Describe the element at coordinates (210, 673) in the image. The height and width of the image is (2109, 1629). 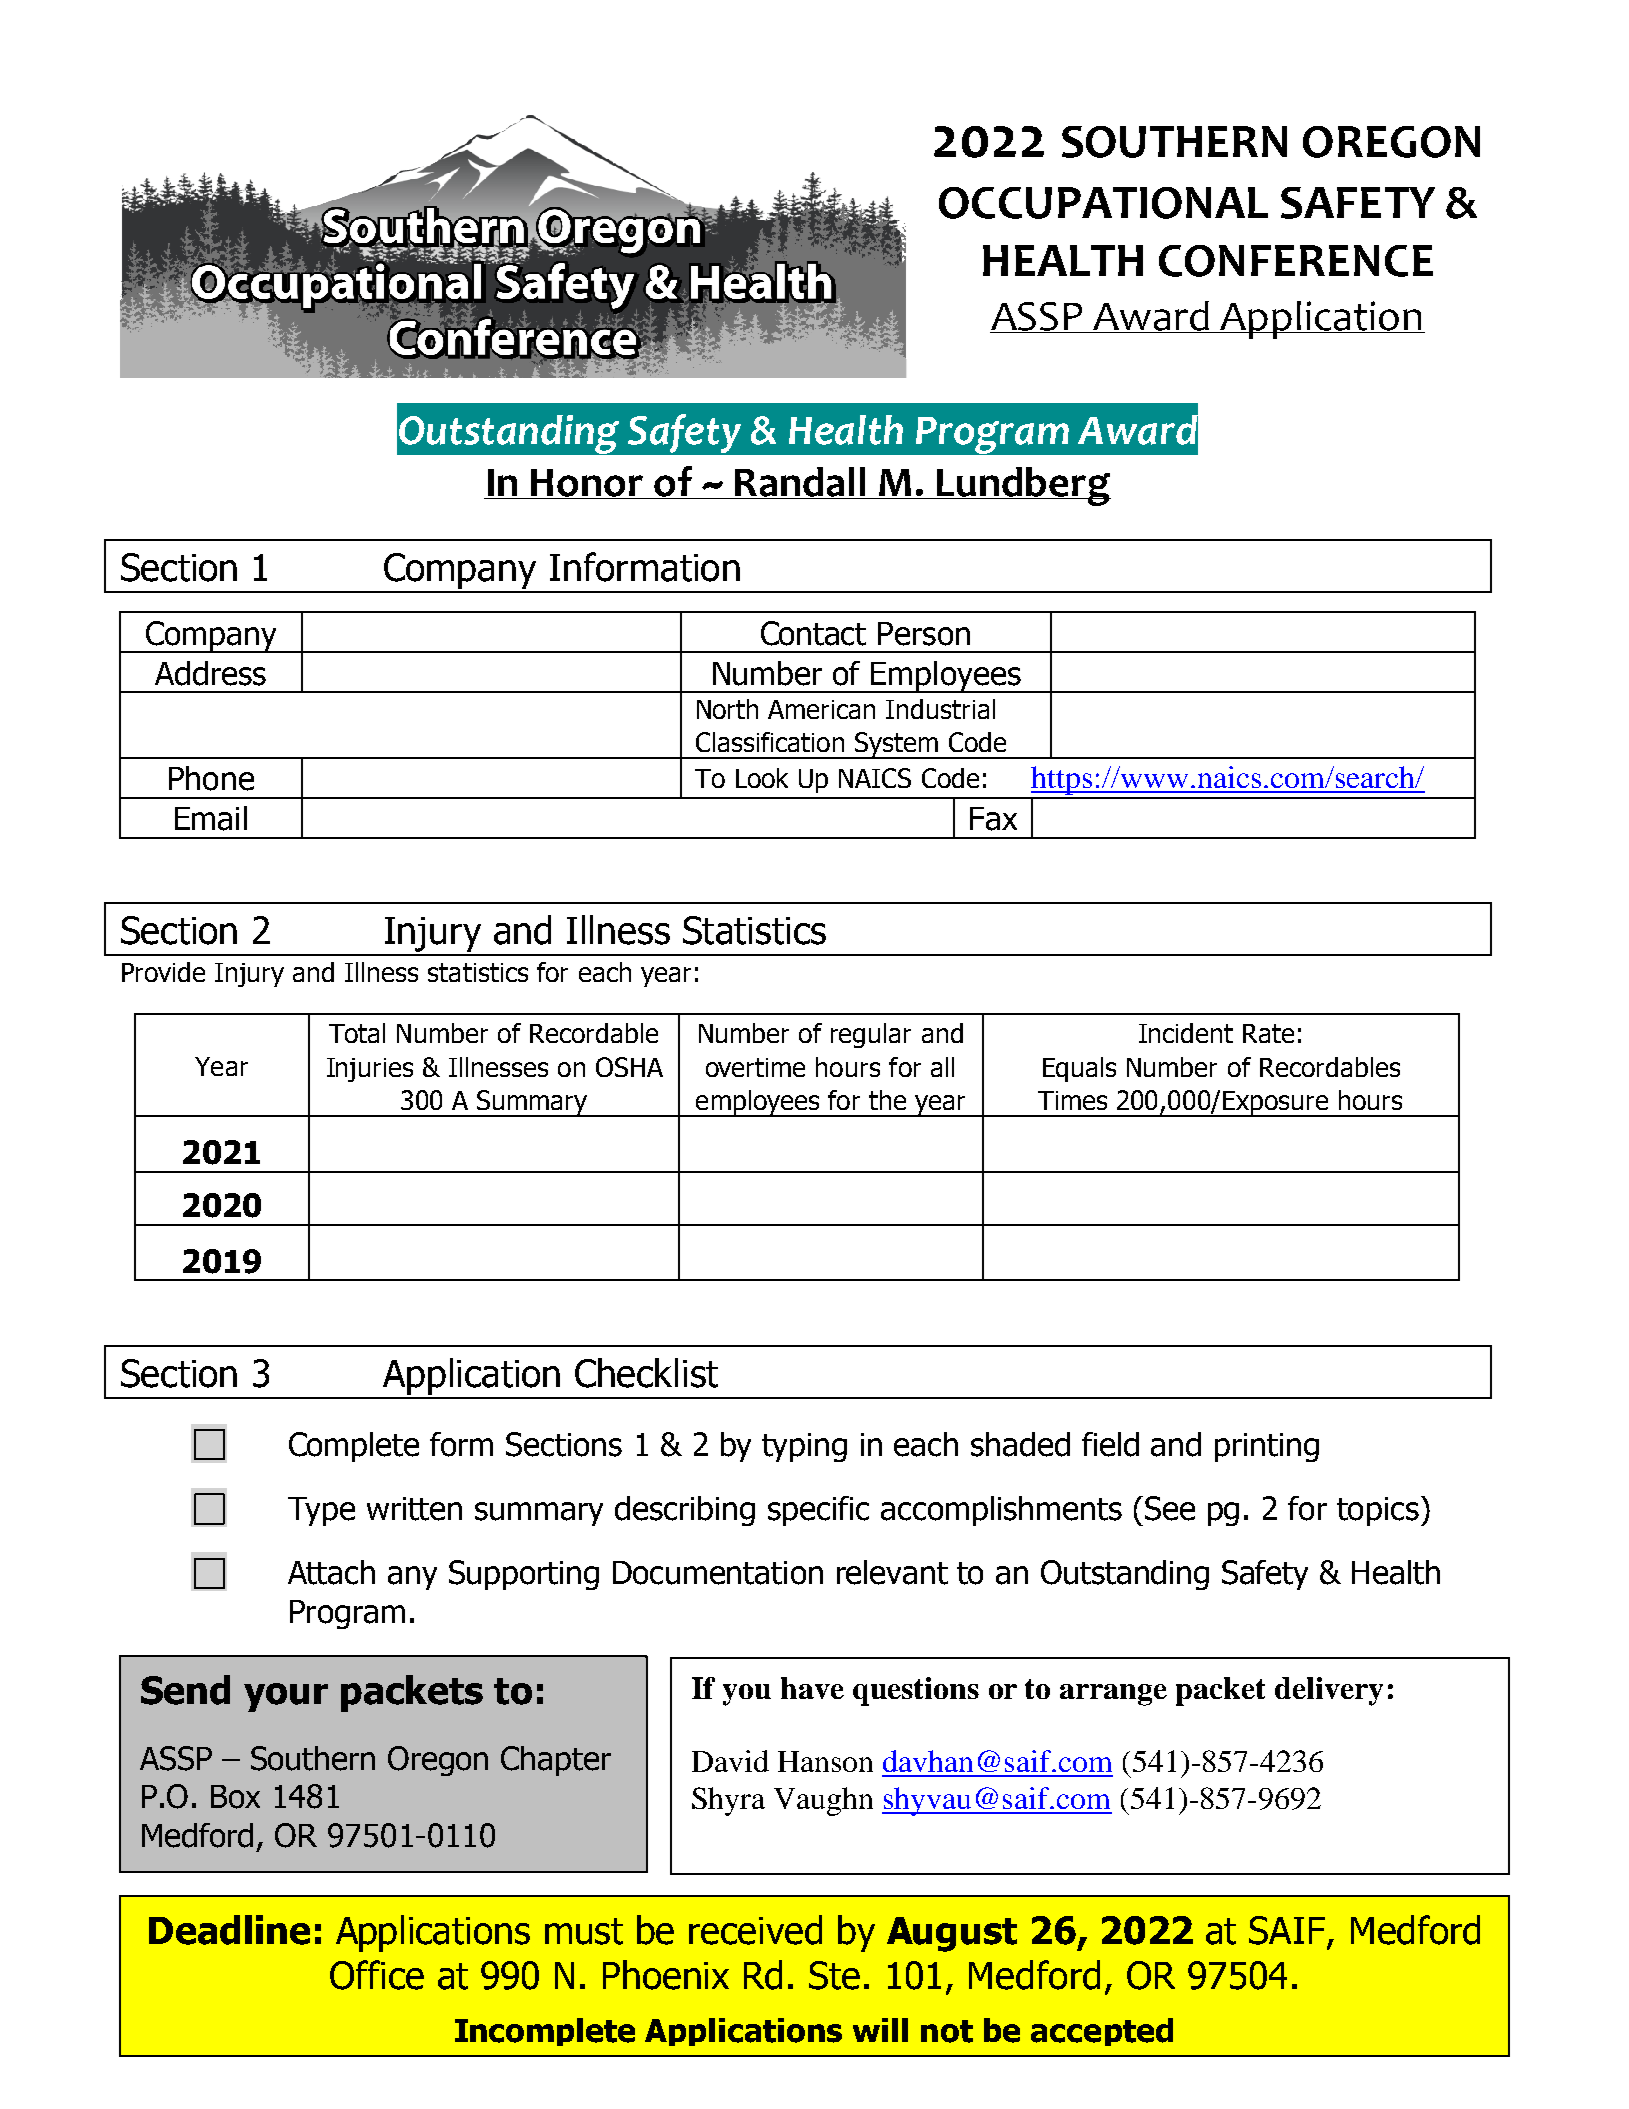
I see `Address` at that location.
